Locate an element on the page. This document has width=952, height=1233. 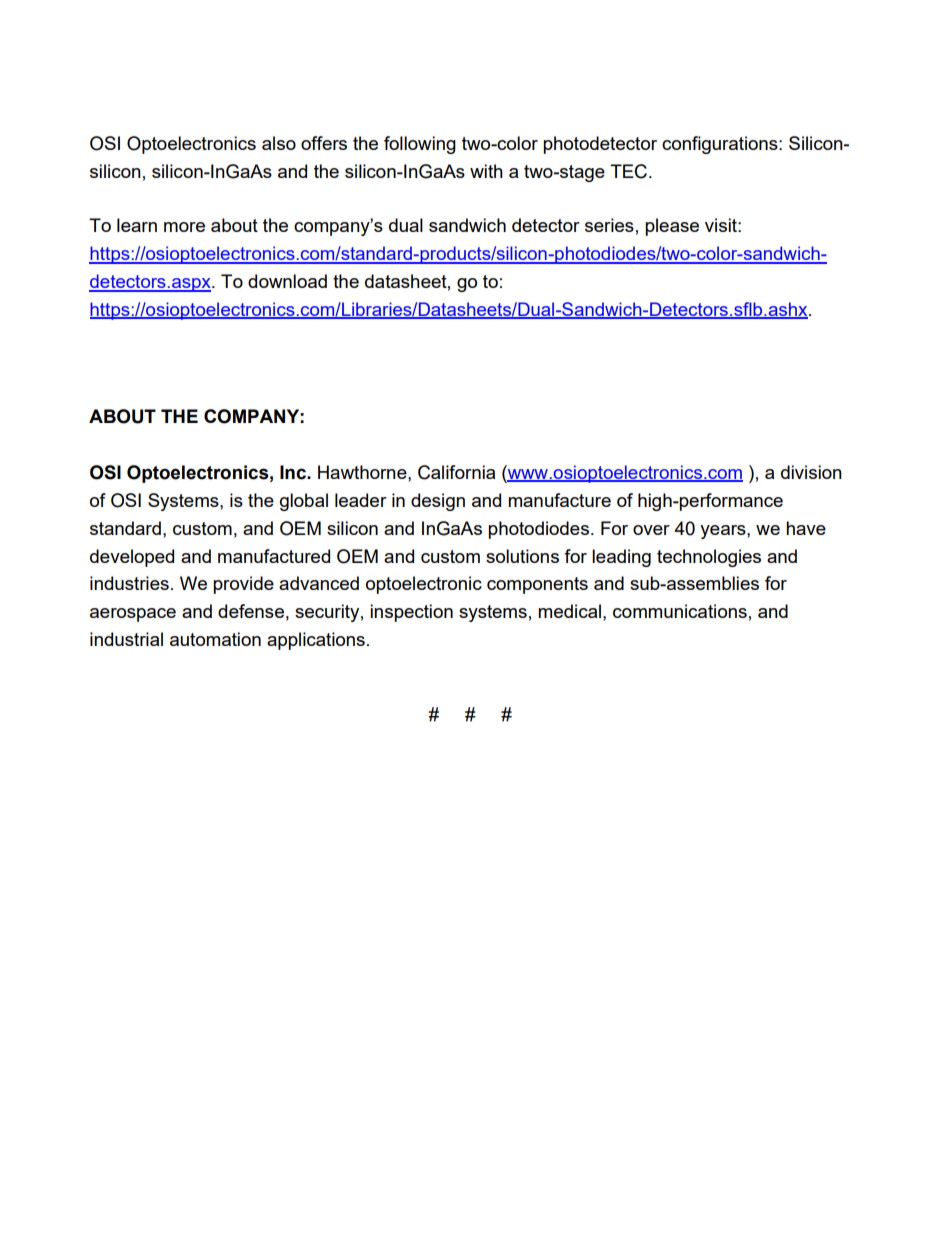
have is located at coordinates (806, 528).
